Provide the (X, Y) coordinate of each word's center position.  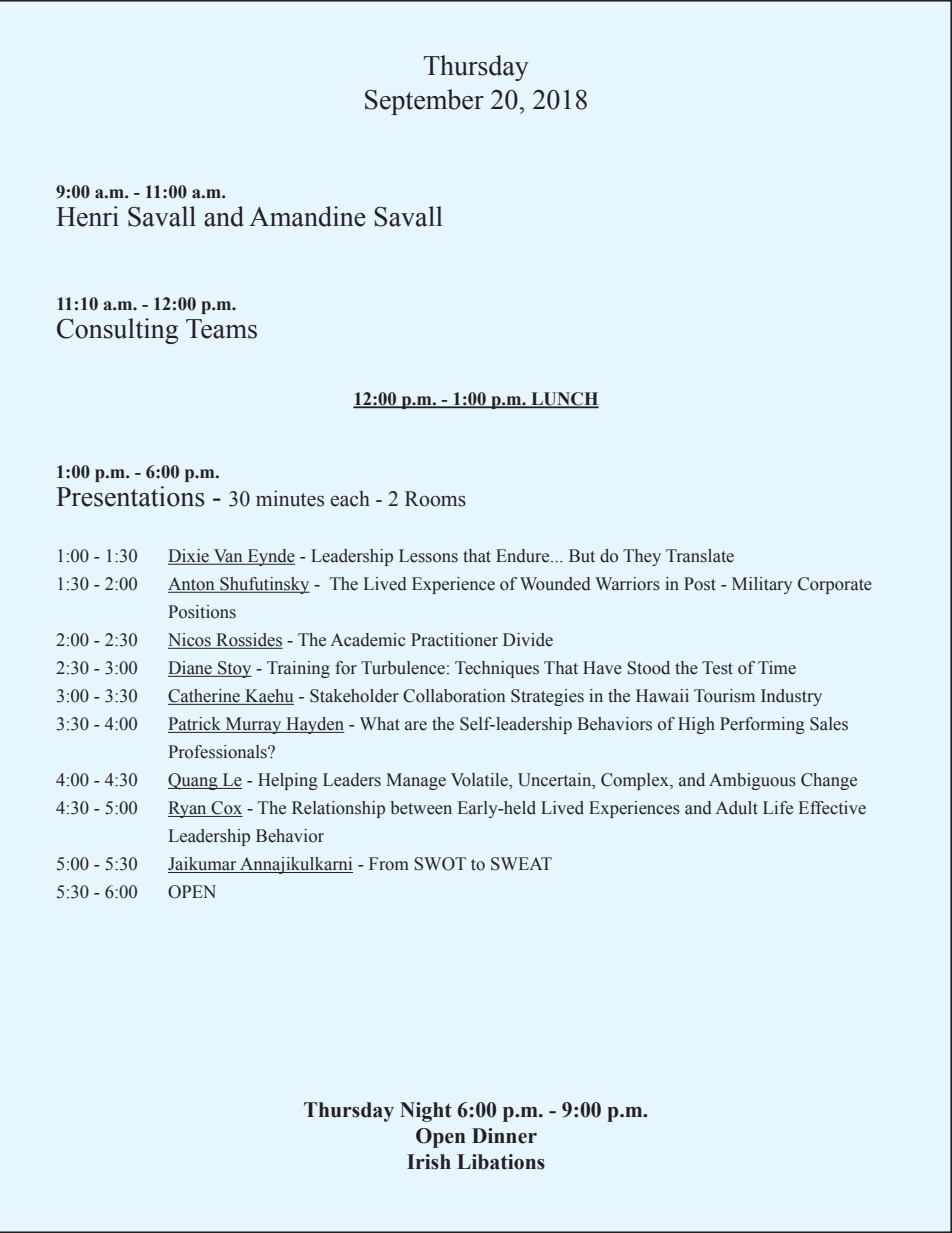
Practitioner (454, 640)
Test (717, 668)
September (424, 102)
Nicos (190, 641)
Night (426, 1112)
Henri (87, 216)
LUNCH (564, 400)
